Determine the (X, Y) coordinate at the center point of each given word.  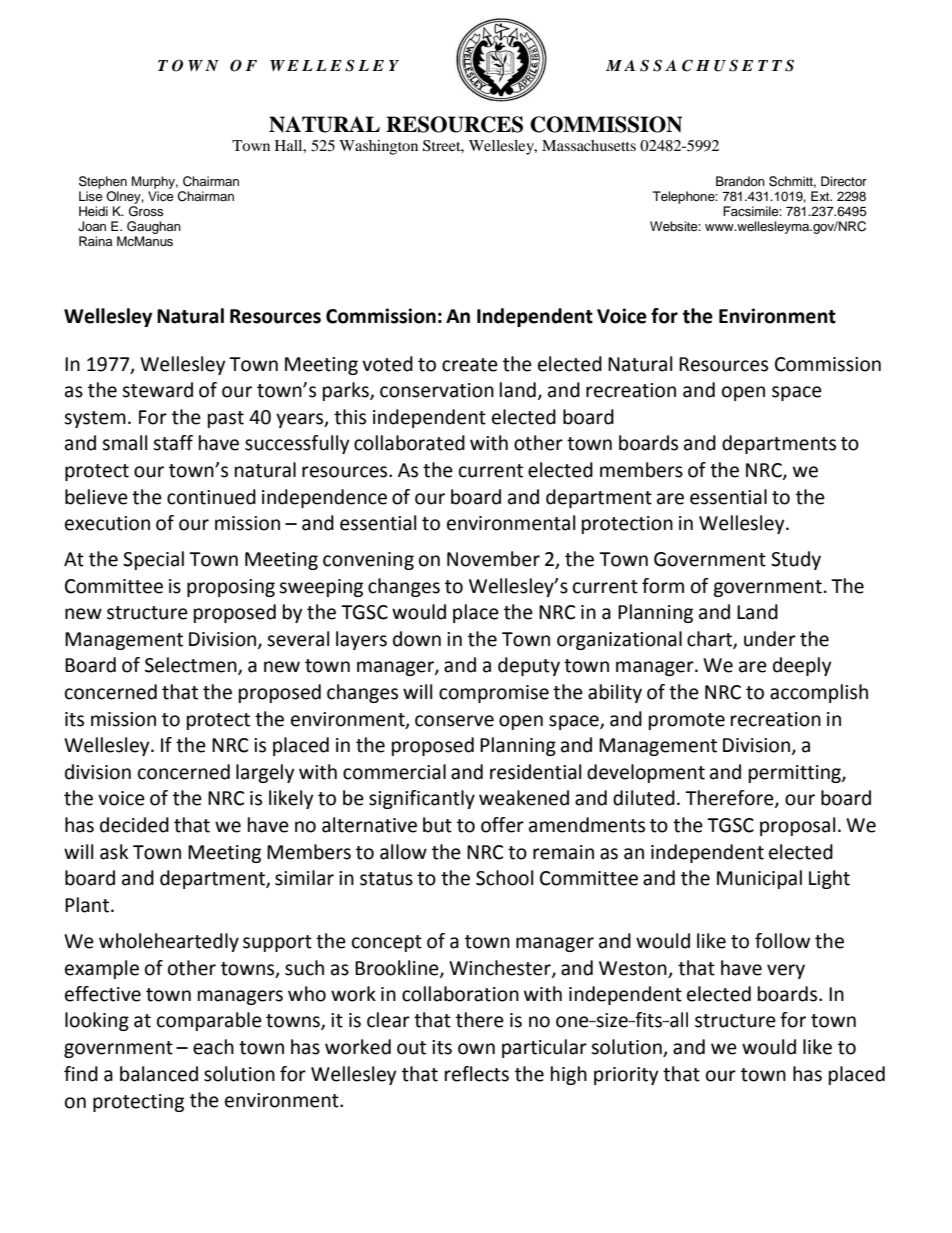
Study (796, 560)
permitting (796, 774)
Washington (378, 147)
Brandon (740, 181)
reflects (477, 1074)
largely (265, 773)
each (213, 1047)
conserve (454, 721)
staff (173, 443)
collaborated (409, 443)
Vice (161, 196)
